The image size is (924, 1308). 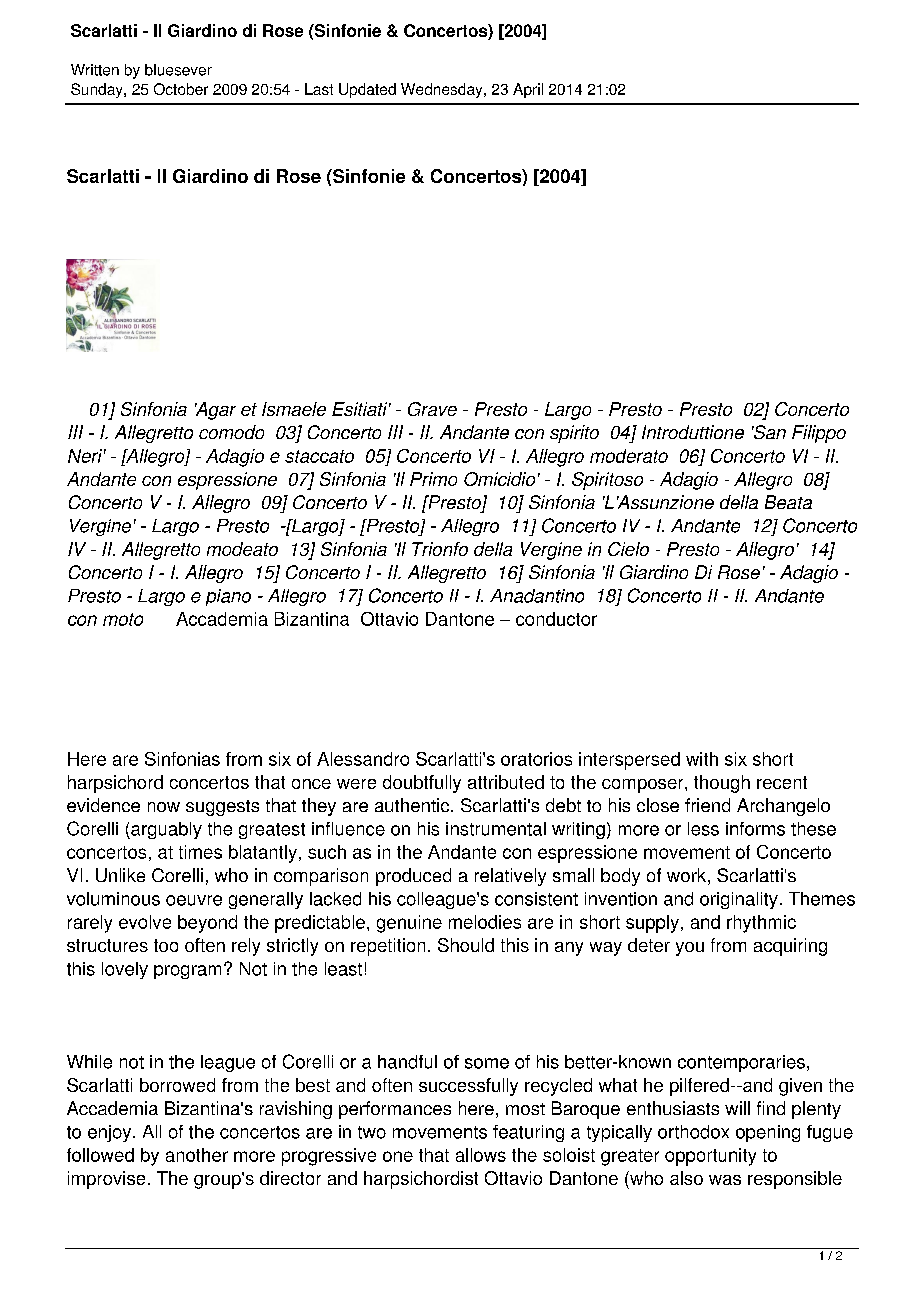 I want to click on Beata, so click(x=788, y=502).
